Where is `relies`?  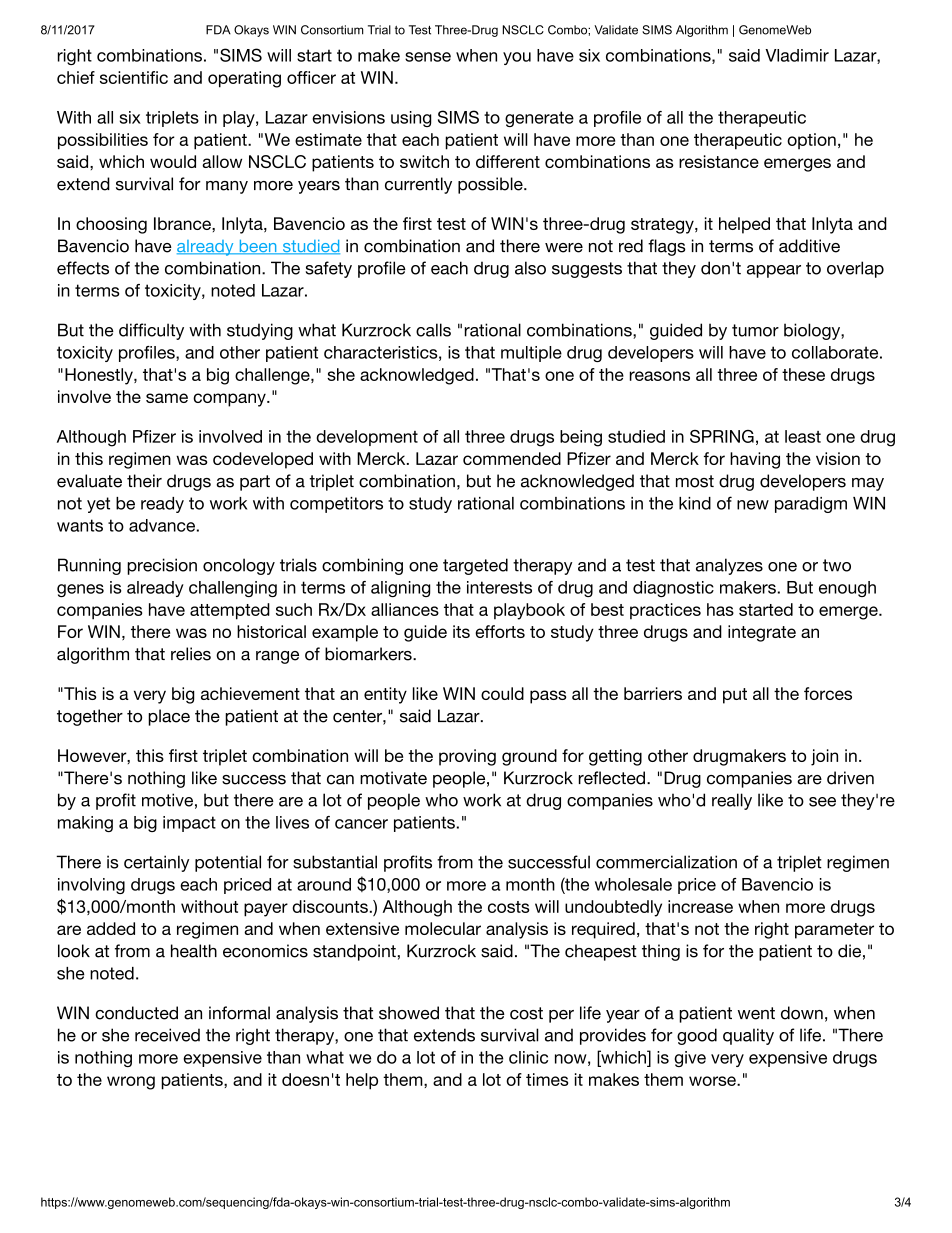 relies is located at coordinates (191, 654).
